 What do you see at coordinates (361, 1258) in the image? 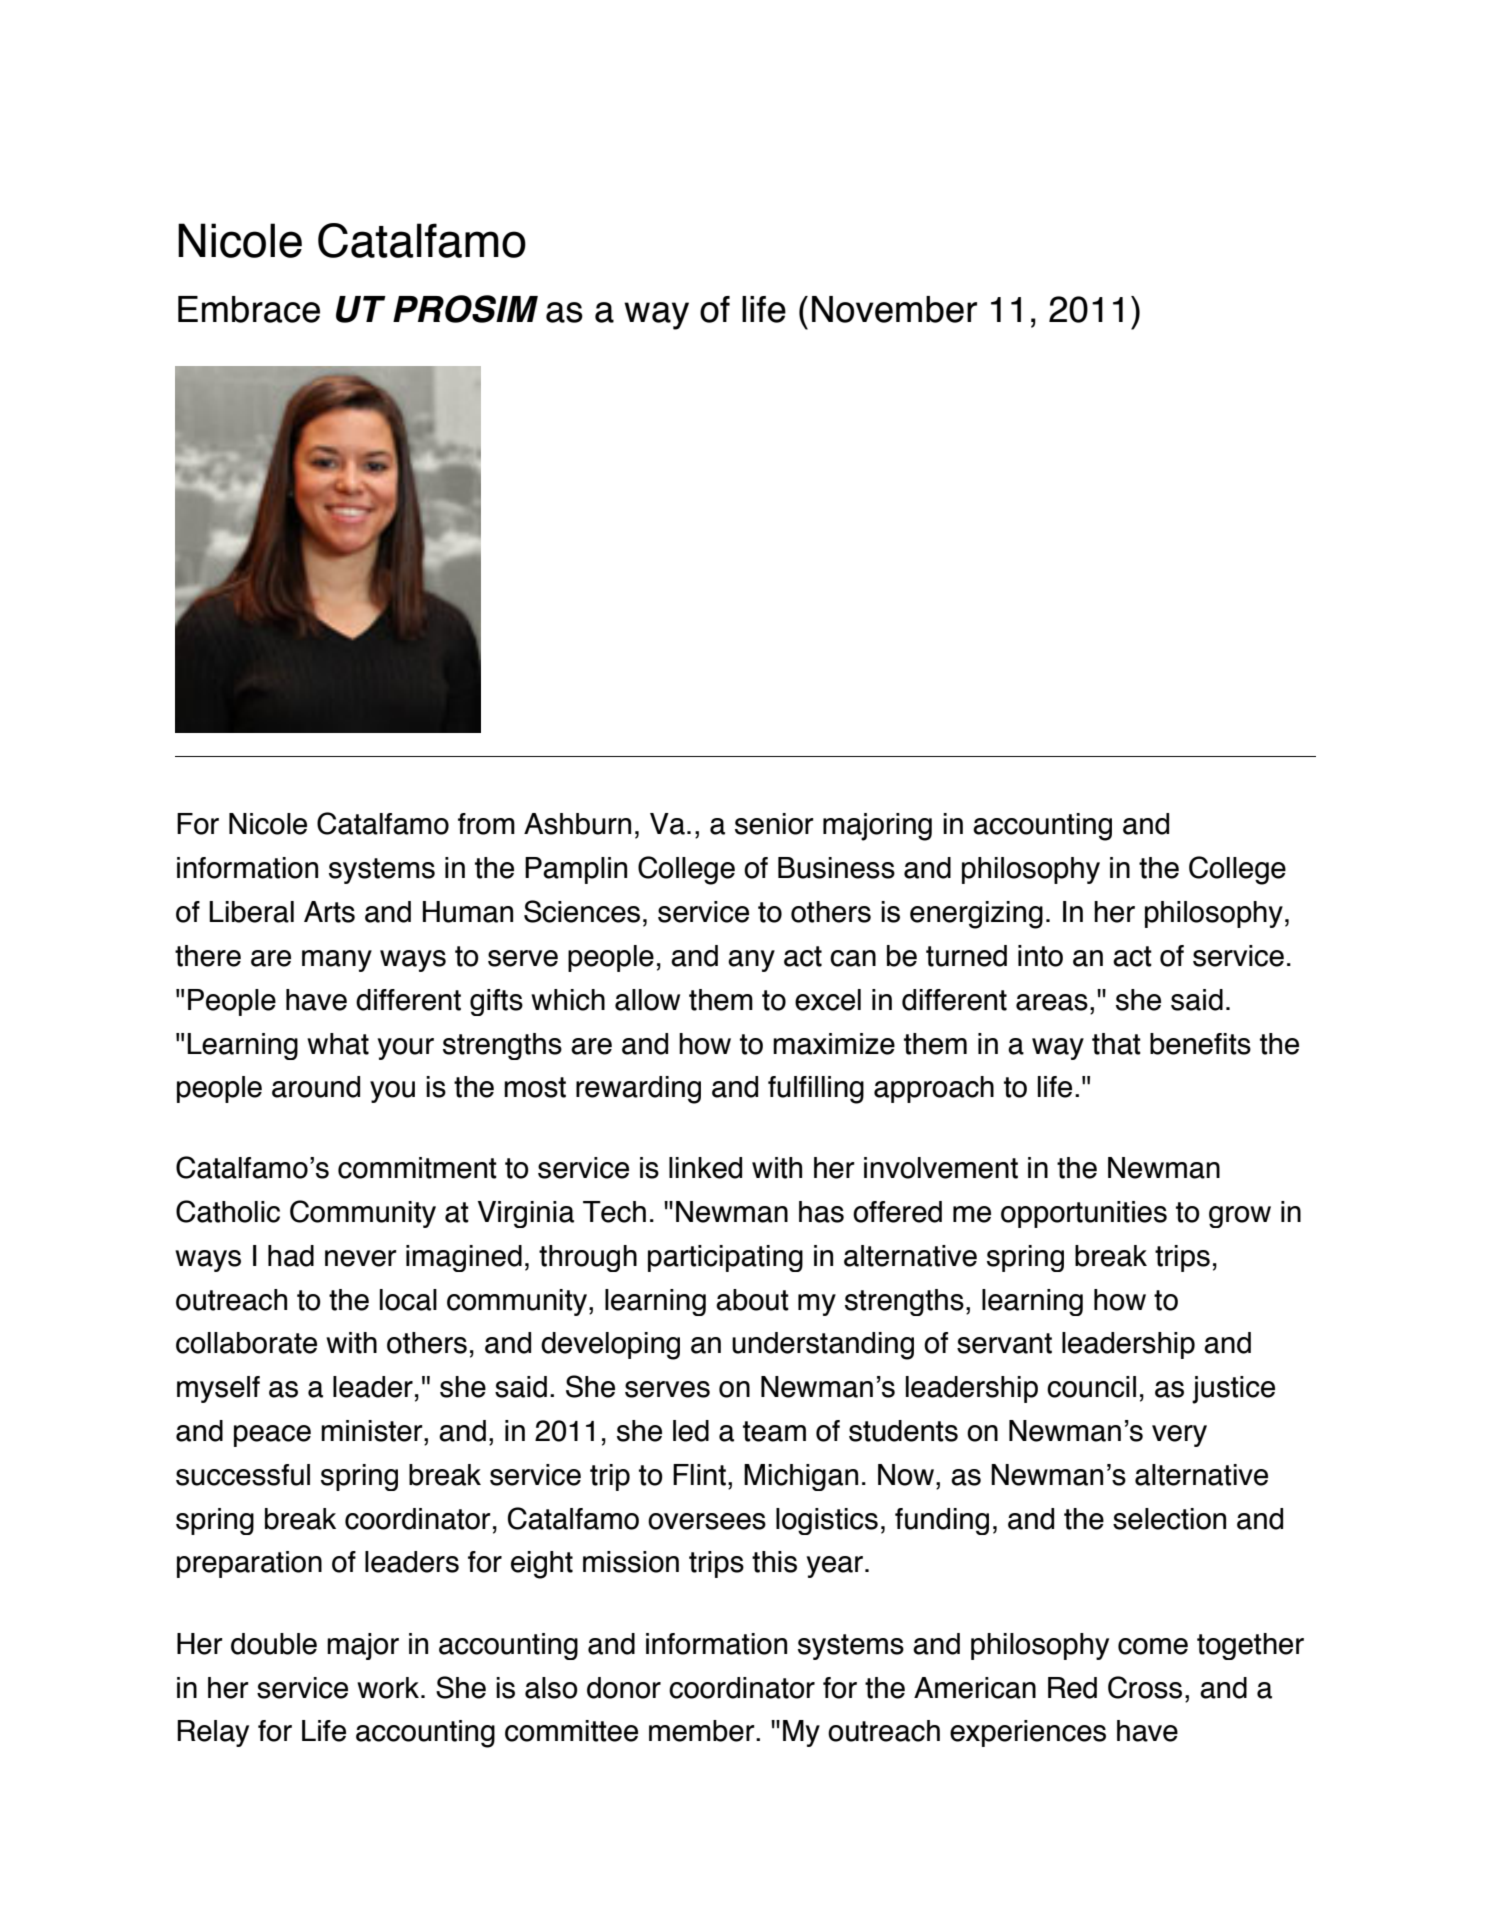
I see `never` at bounding box center [361, 1258].
